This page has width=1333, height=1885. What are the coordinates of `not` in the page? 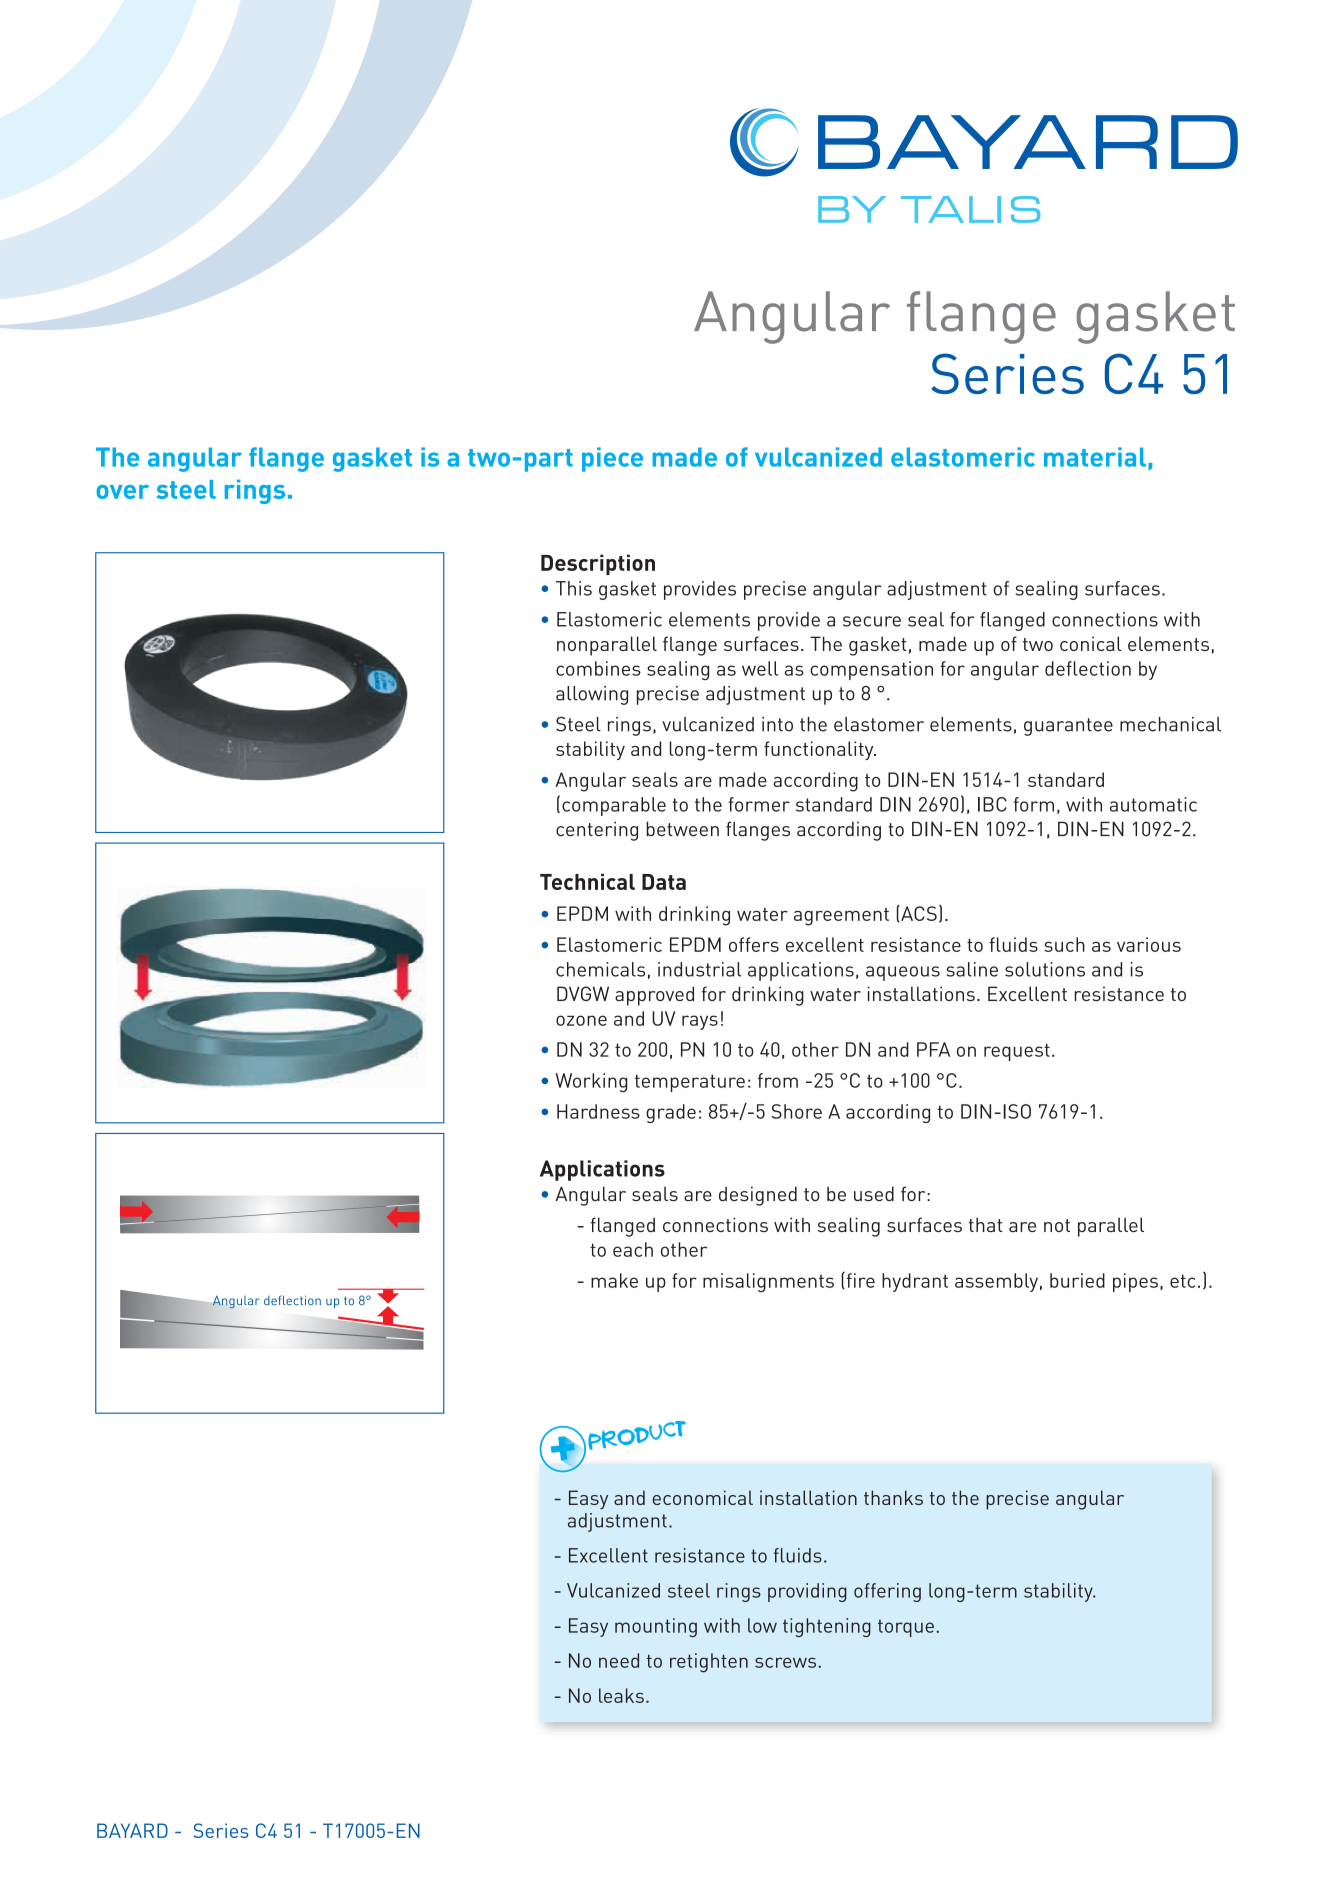 It's located at (1057, 1225).
